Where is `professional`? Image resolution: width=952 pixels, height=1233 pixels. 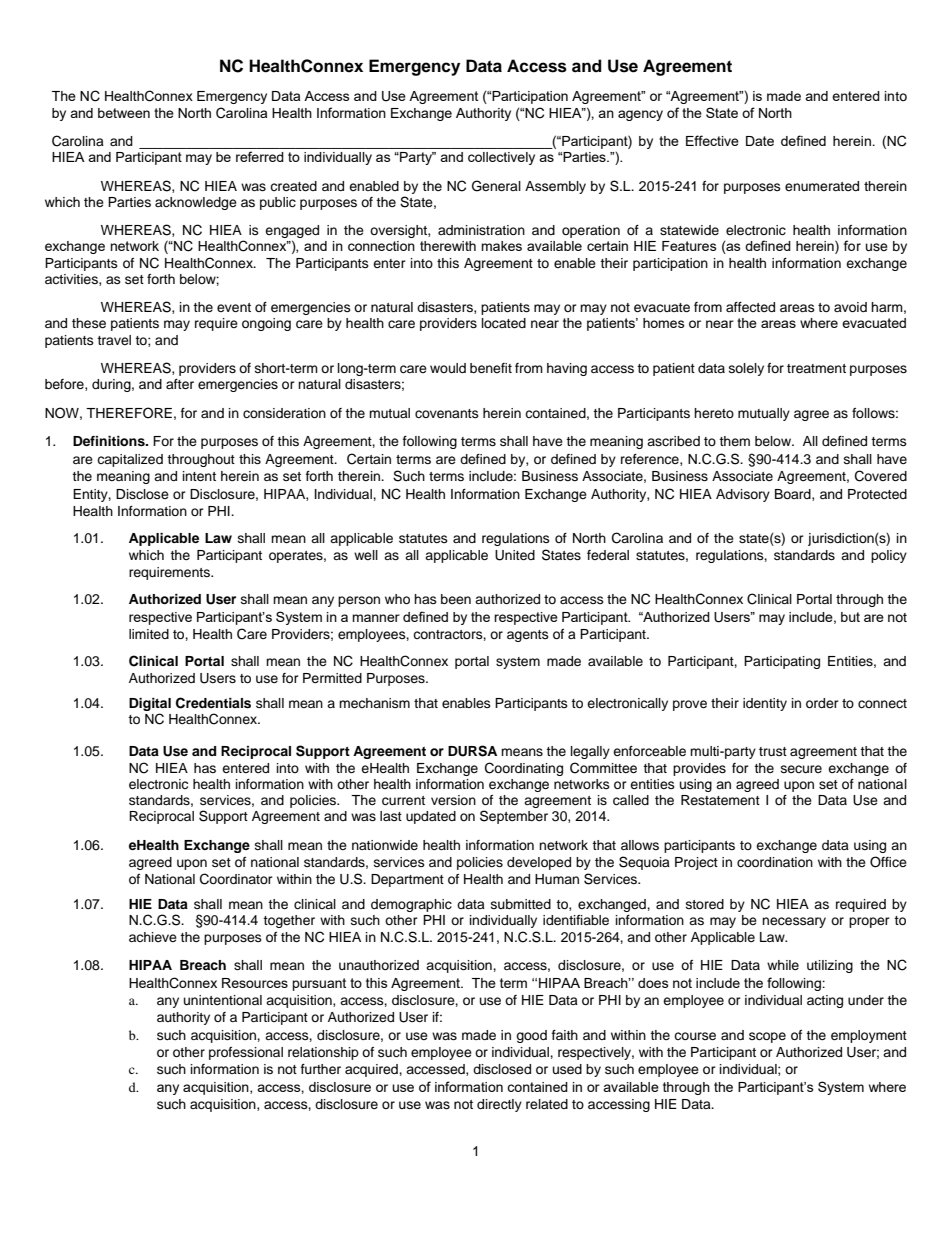
professional is located at coordinates (246, 1053).
